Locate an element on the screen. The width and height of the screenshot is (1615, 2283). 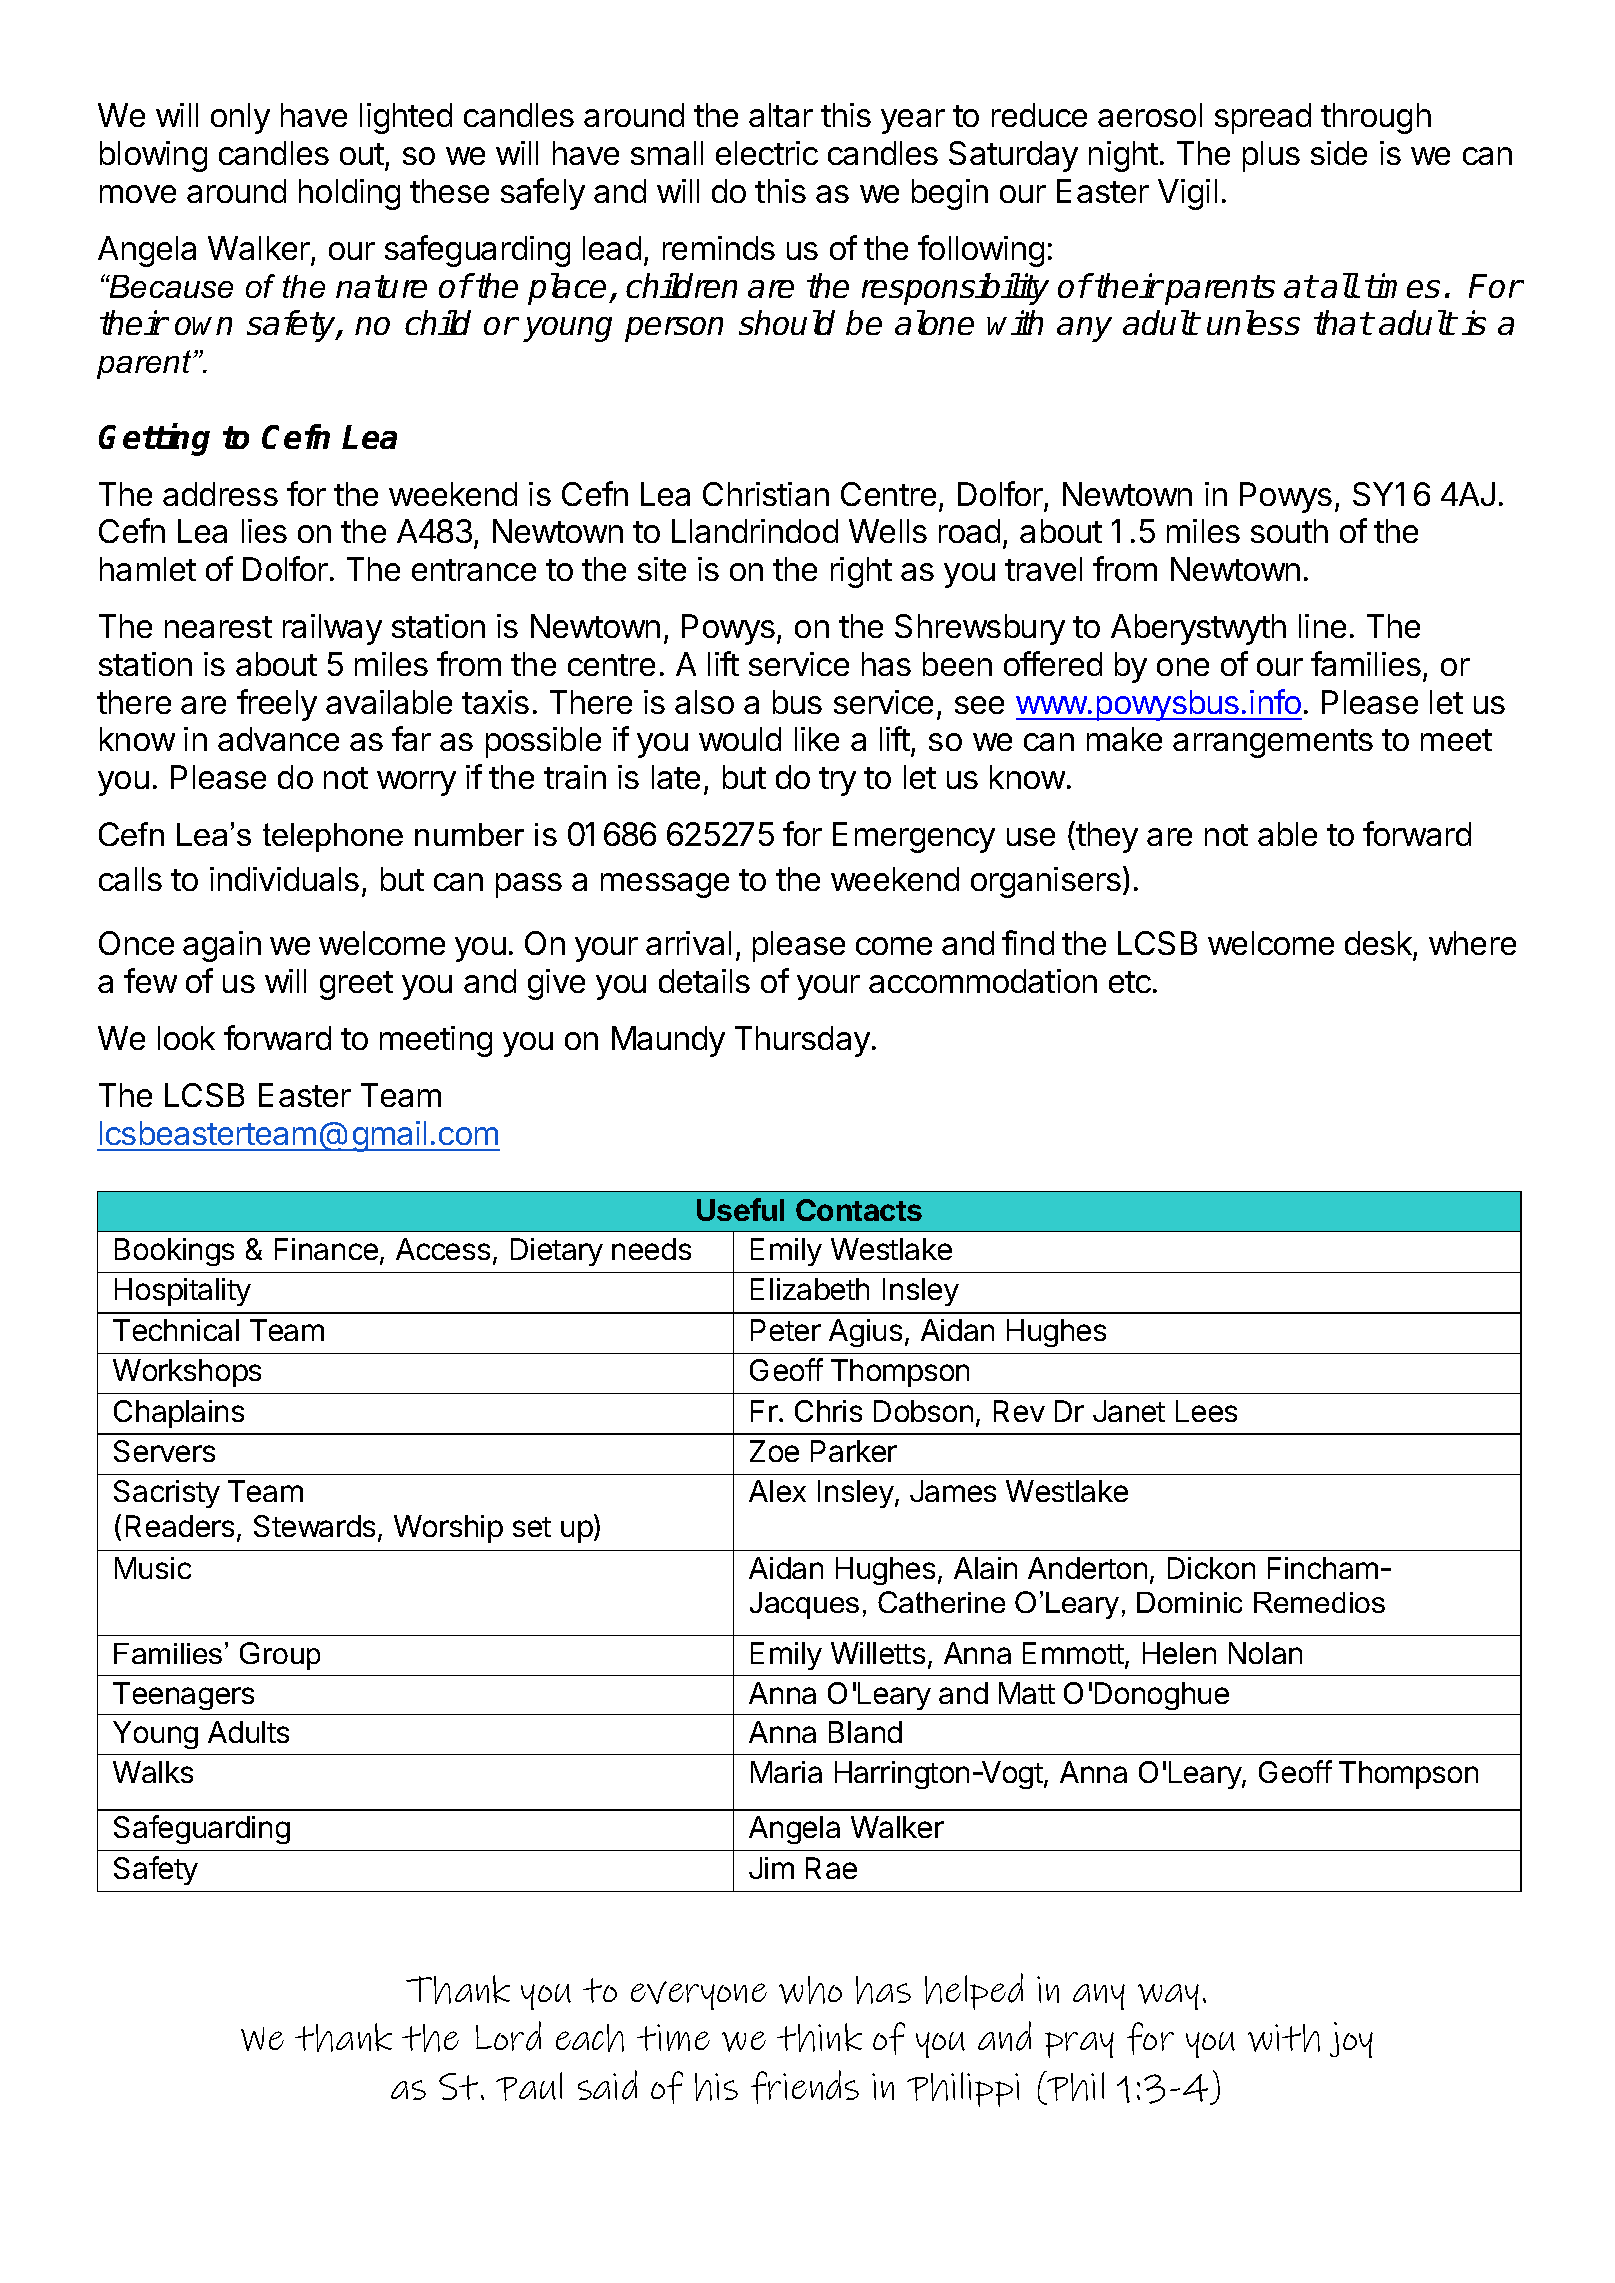
electric is located at coordinates (767, 153).
